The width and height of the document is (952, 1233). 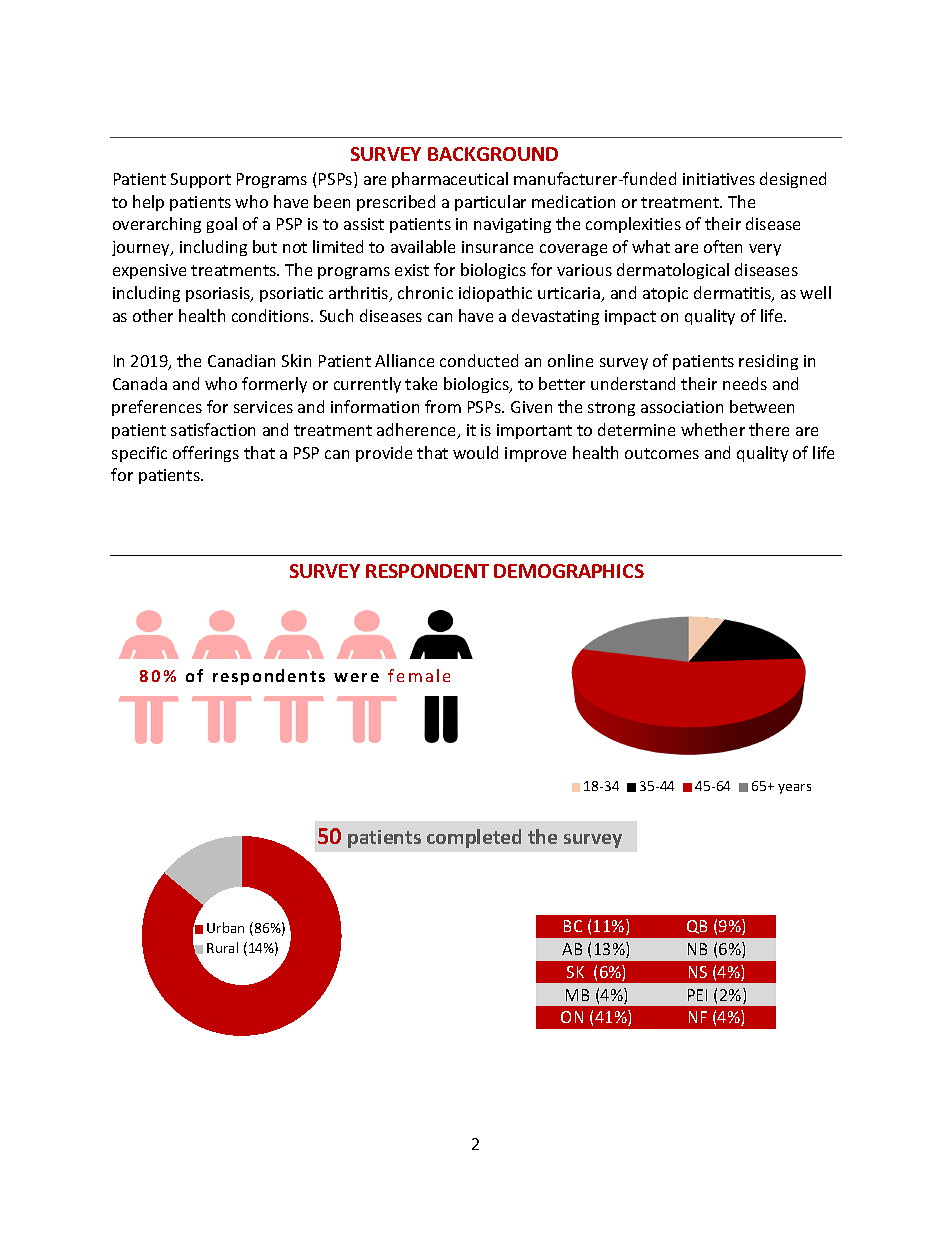 I want to click on initiatives, so click(x=719, y=179).
